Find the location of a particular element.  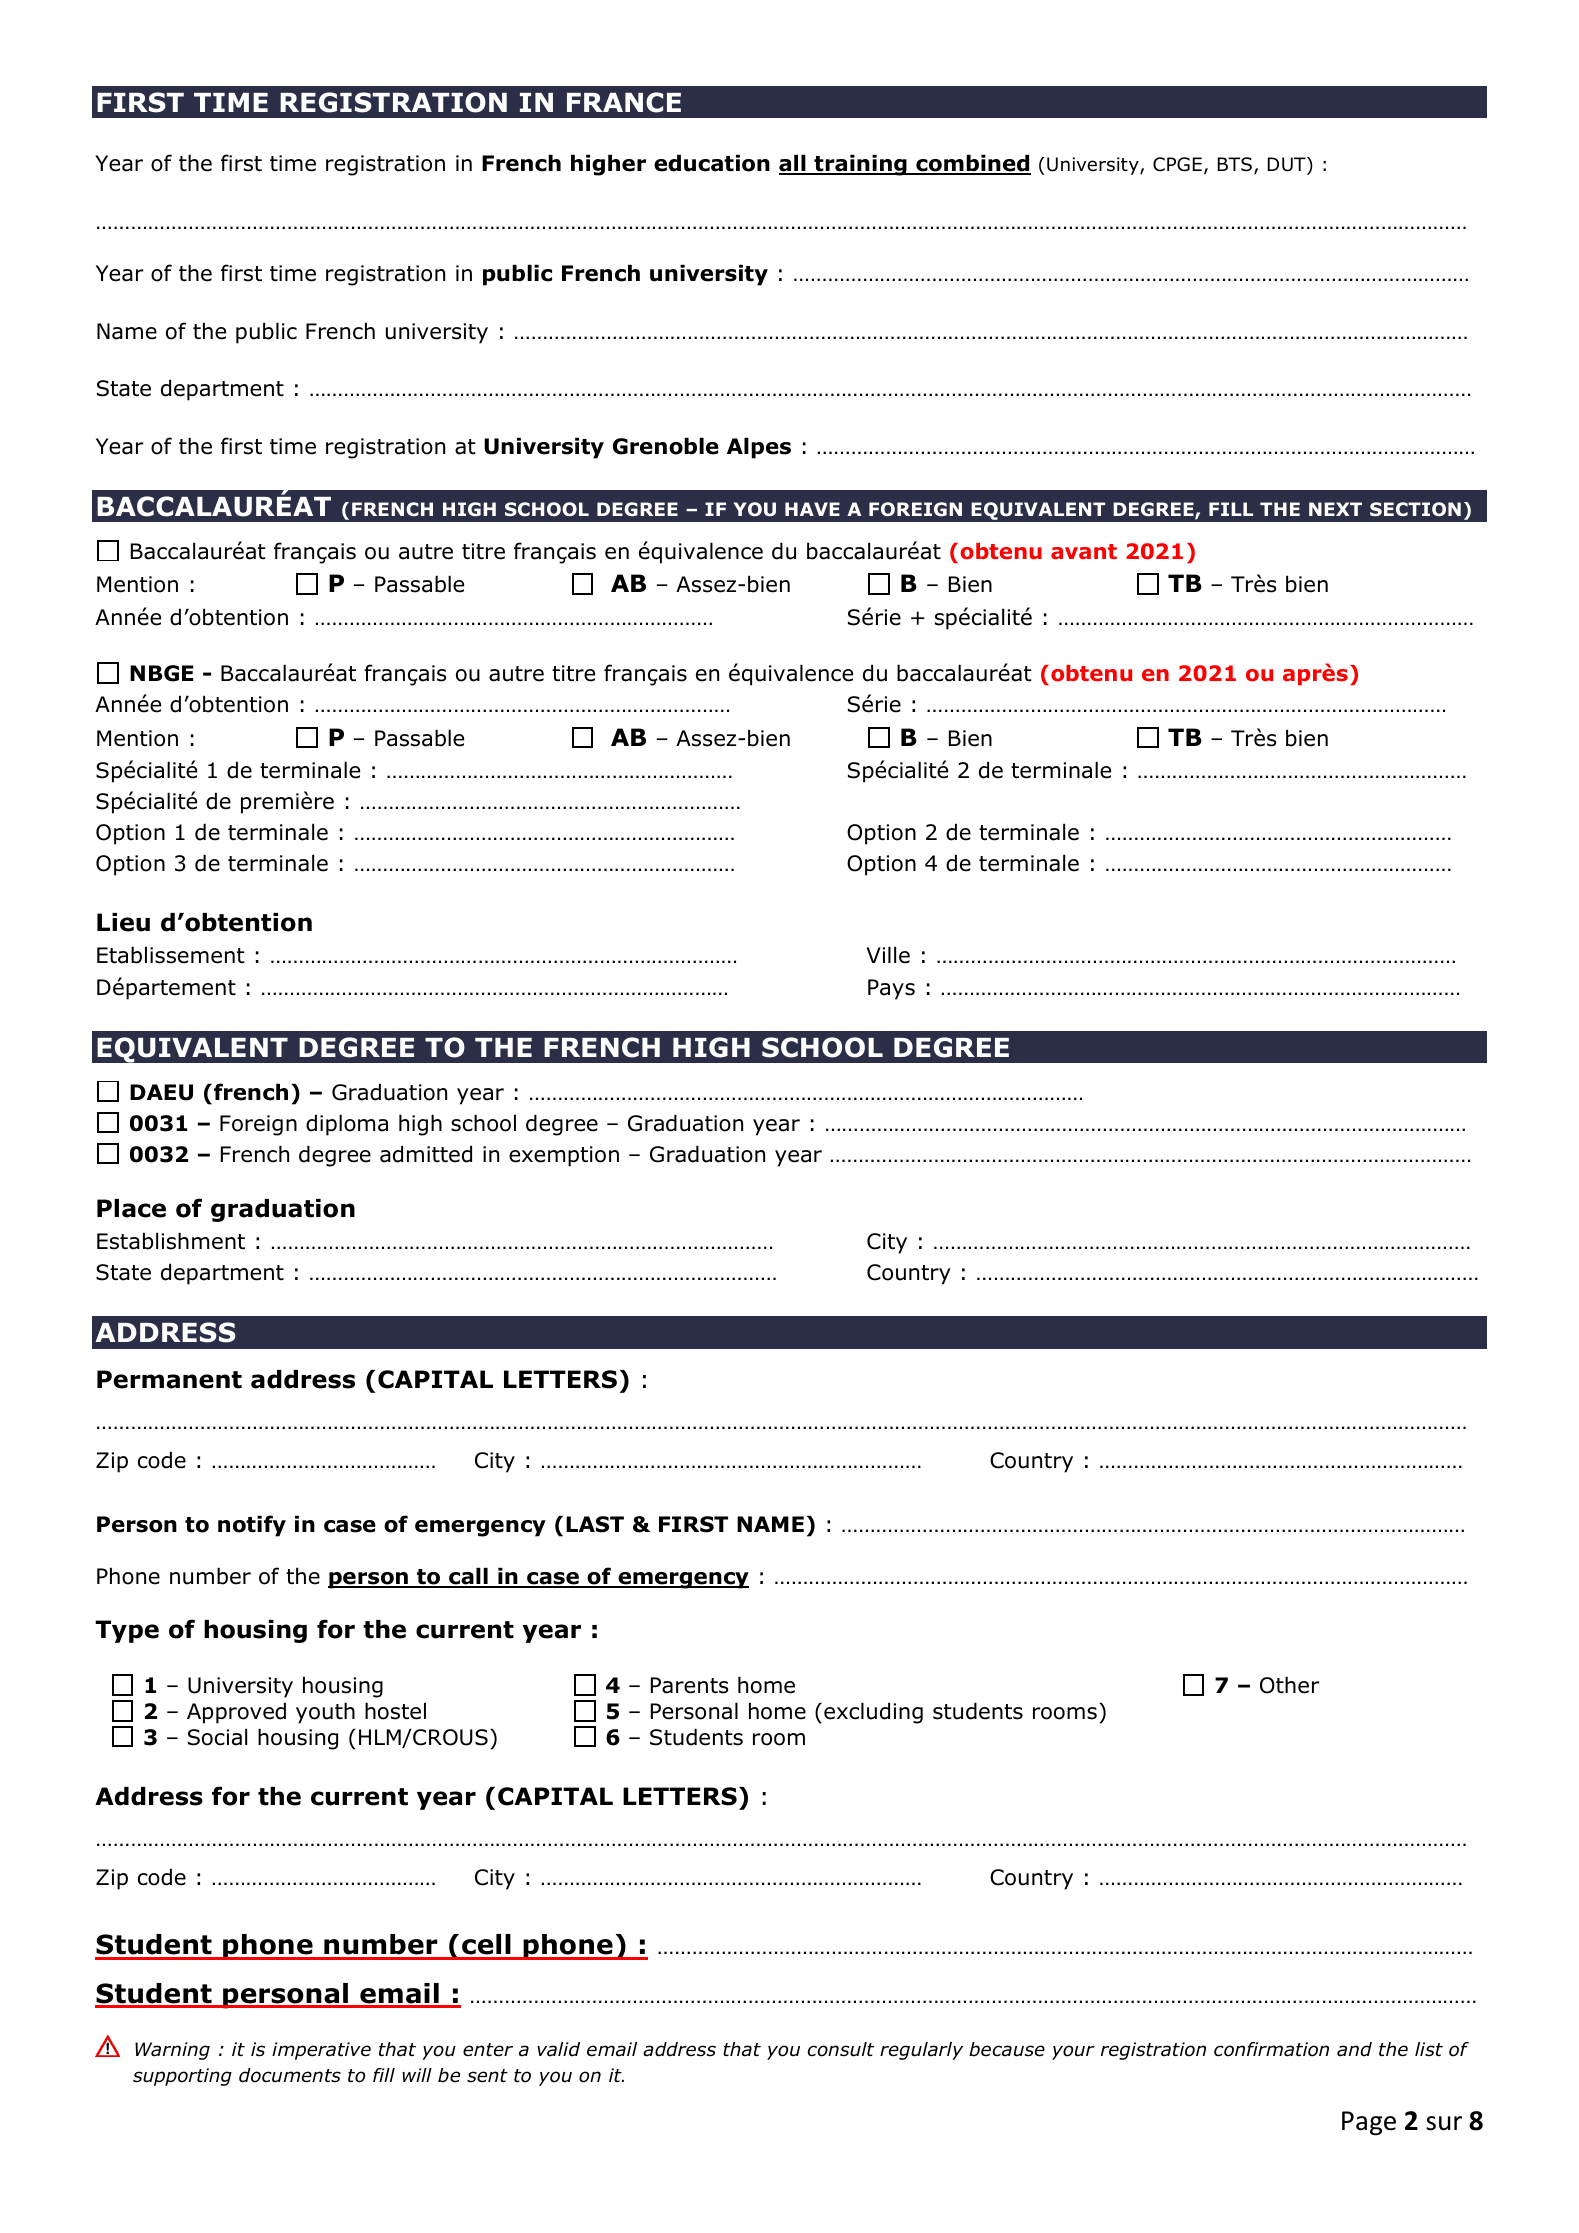

exemption is located at coordinates (564, 1156).
